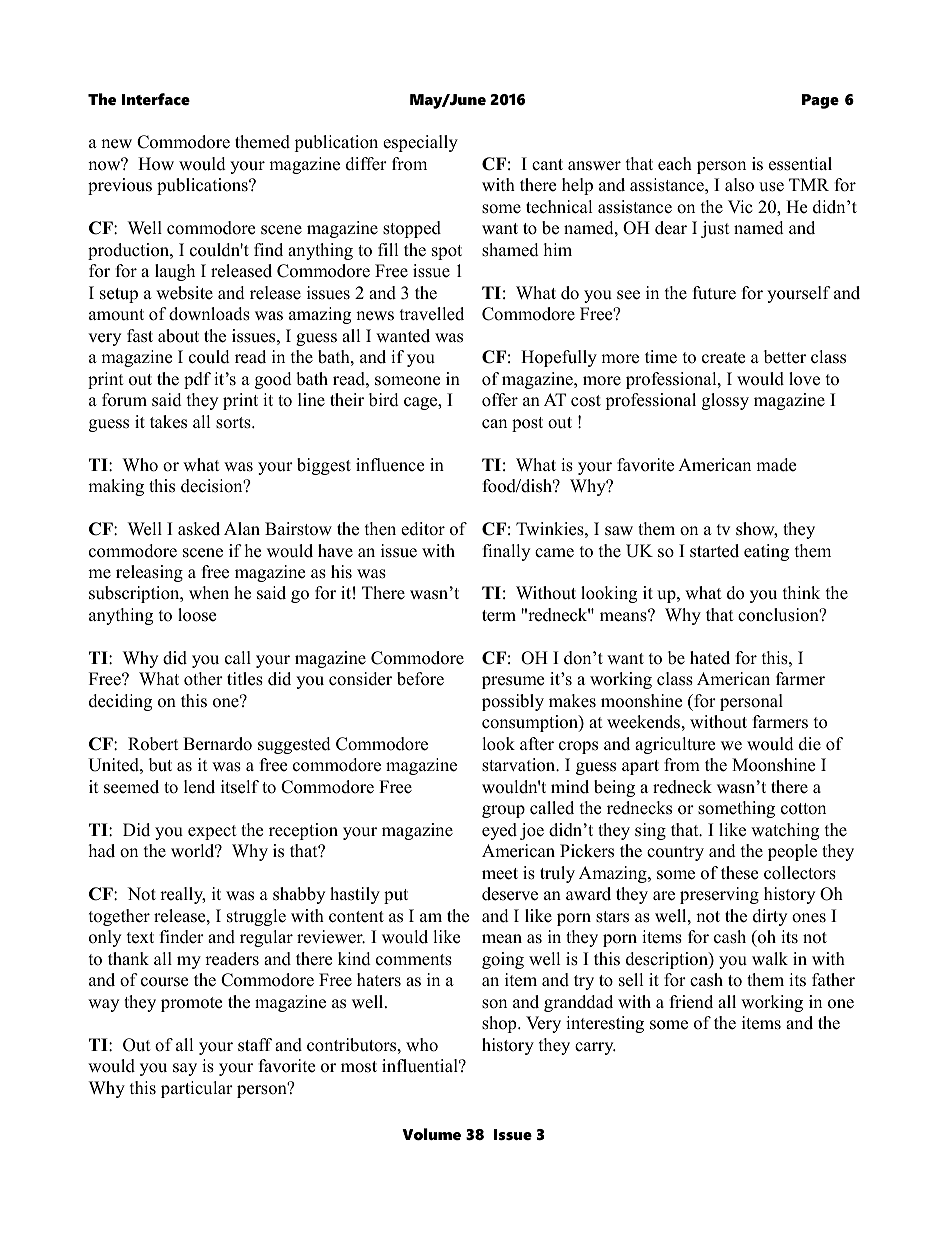 Image resolution: width=952 pixels, height=1233 pixels. What do you see at coordinates (801, 592) in the document?
I see `think` at bounding box center [801, 592].
